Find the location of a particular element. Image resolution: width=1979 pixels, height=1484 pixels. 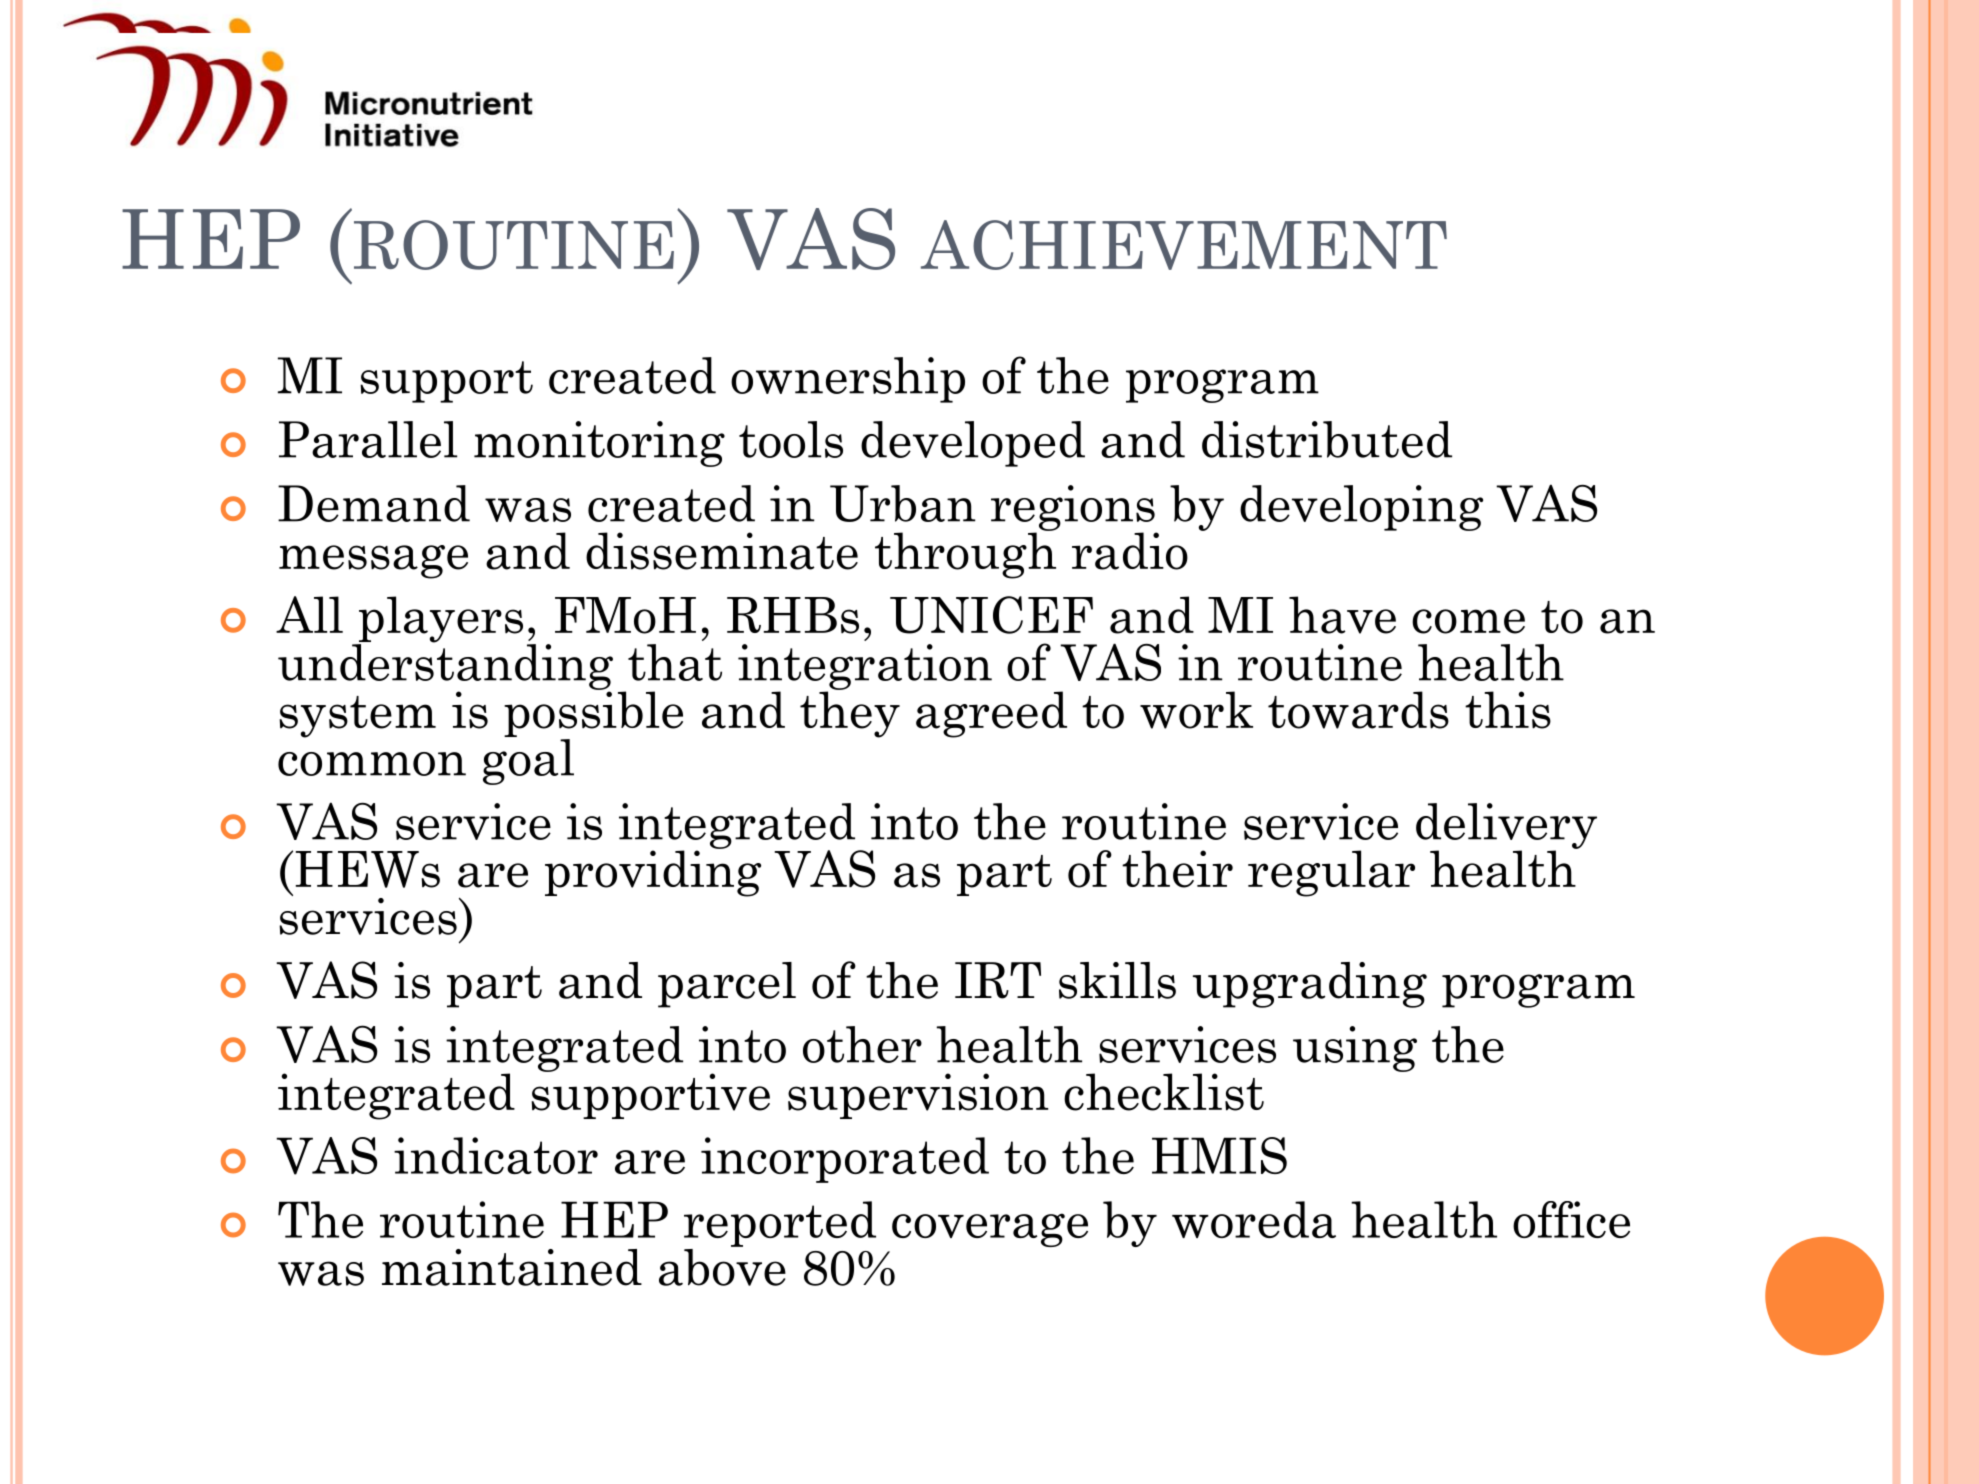

Urban is located at coordinates (903, 503).
